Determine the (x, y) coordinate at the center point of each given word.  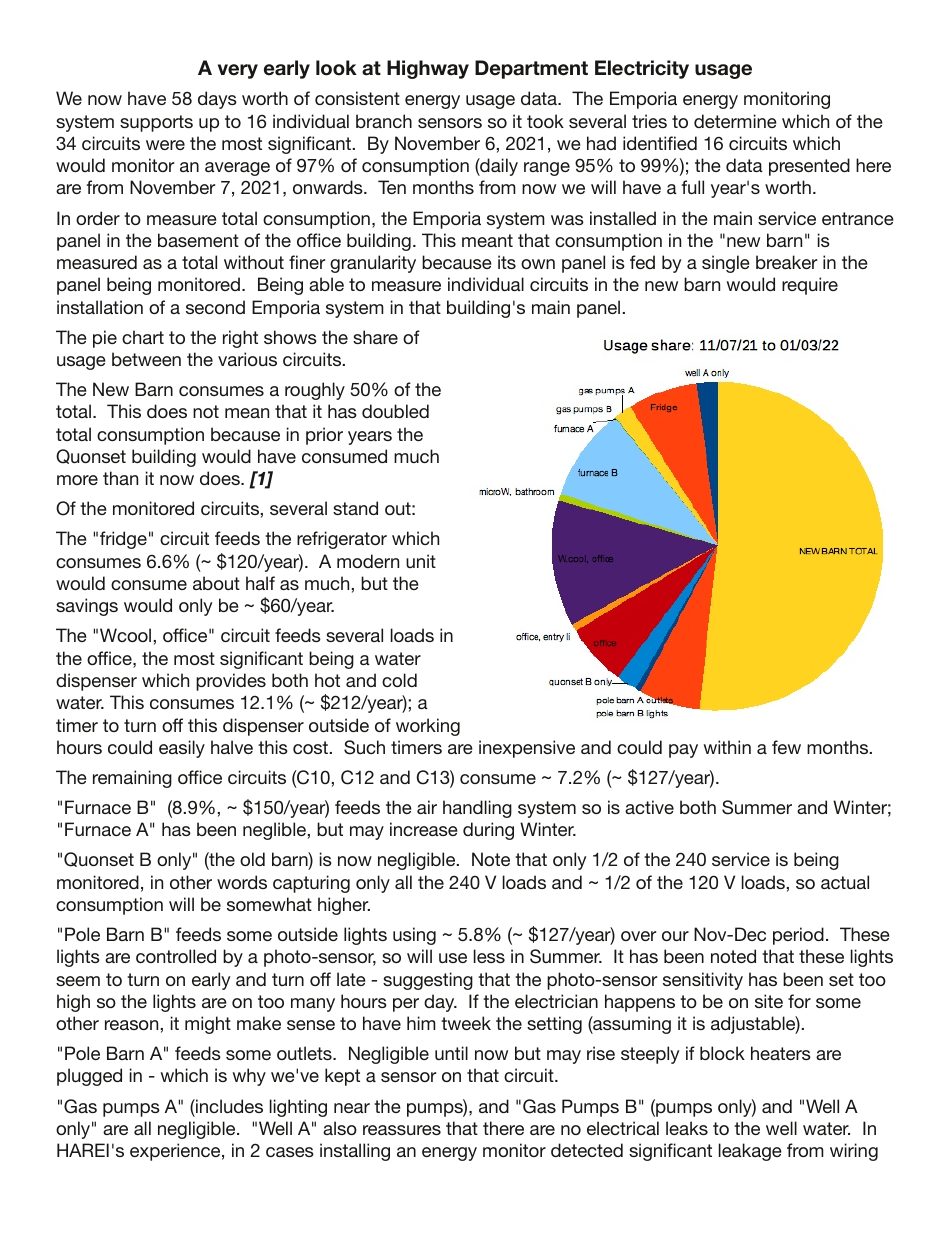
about (216, 583)
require (810, 286)
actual (845, 882)
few (786, 747)
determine (735, 121)
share (375, 337)
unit (421, 561)
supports (156, 123)
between (146, 359)
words (242, 882)
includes (228, 1106)
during (488, 831)
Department (531, 69)
